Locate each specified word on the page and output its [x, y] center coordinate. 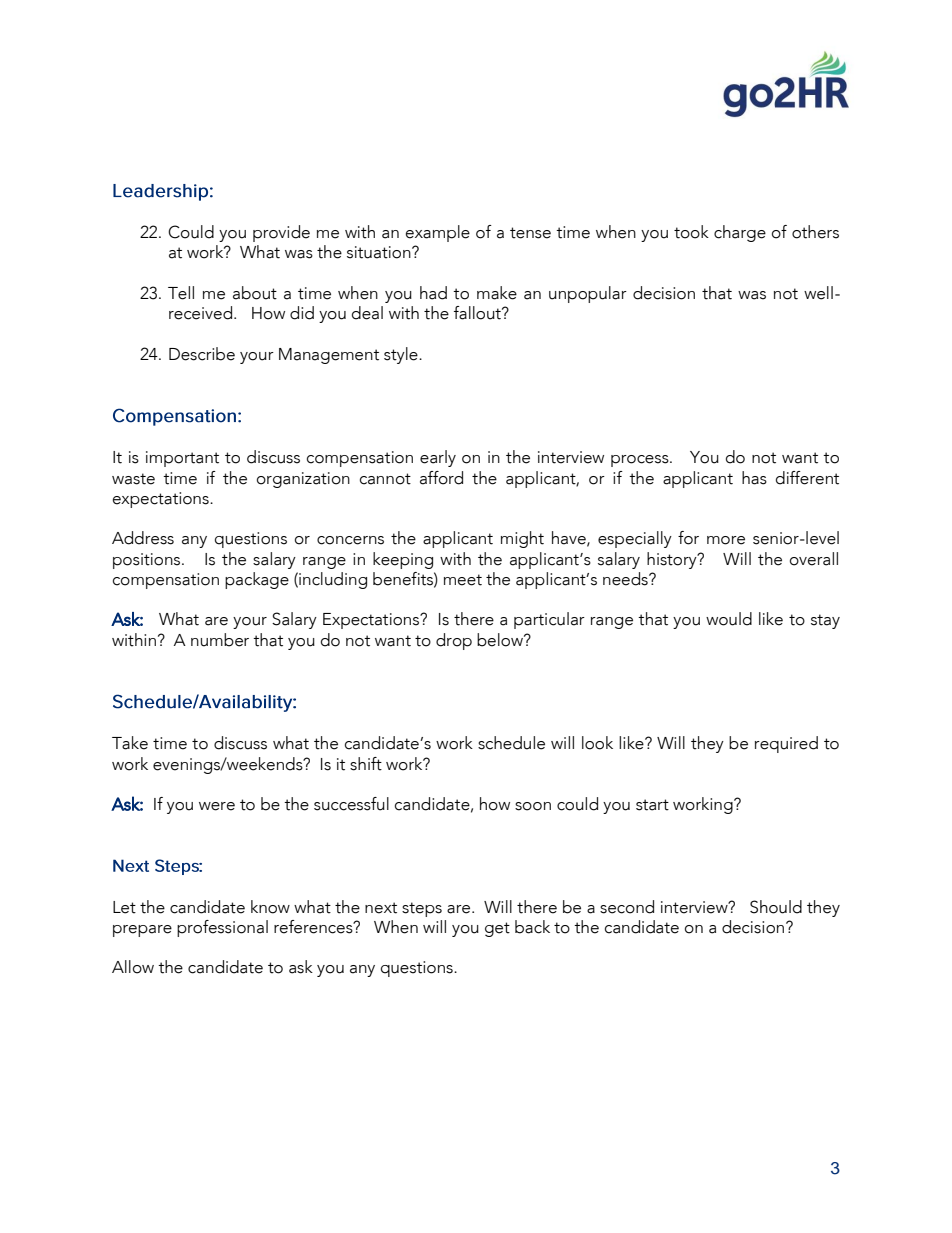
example [438, 233]
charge [740, 233]
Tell [181, 293]
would [729, 619]
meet [463, 580]
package [257, 580]
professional [222, 928]
